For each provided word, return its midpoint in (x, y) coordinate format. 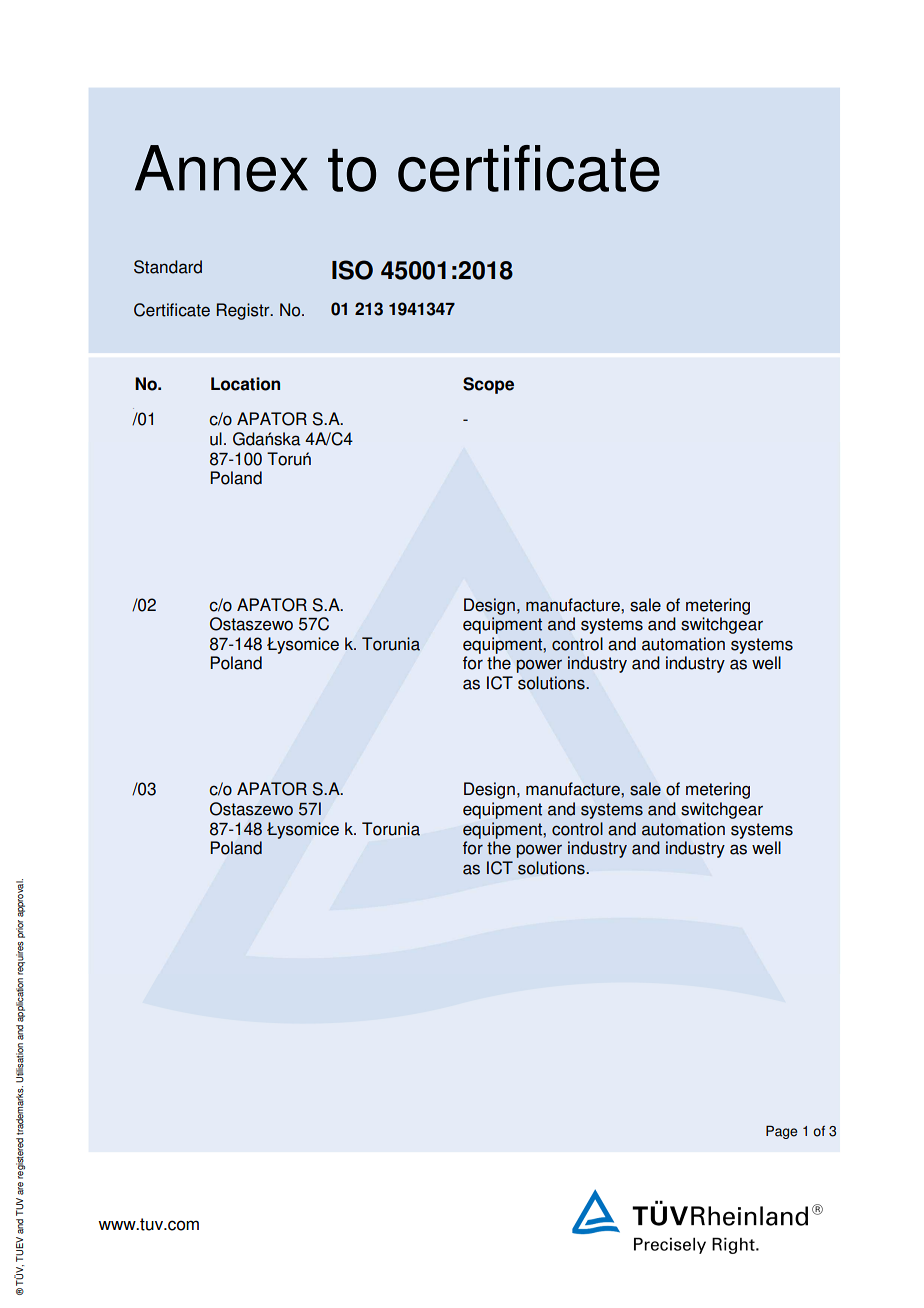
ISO (352, 270)
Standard (168, 267)
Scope (488, 385)
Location (245, 384)
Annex (221, 168)
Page (781, 1132)
